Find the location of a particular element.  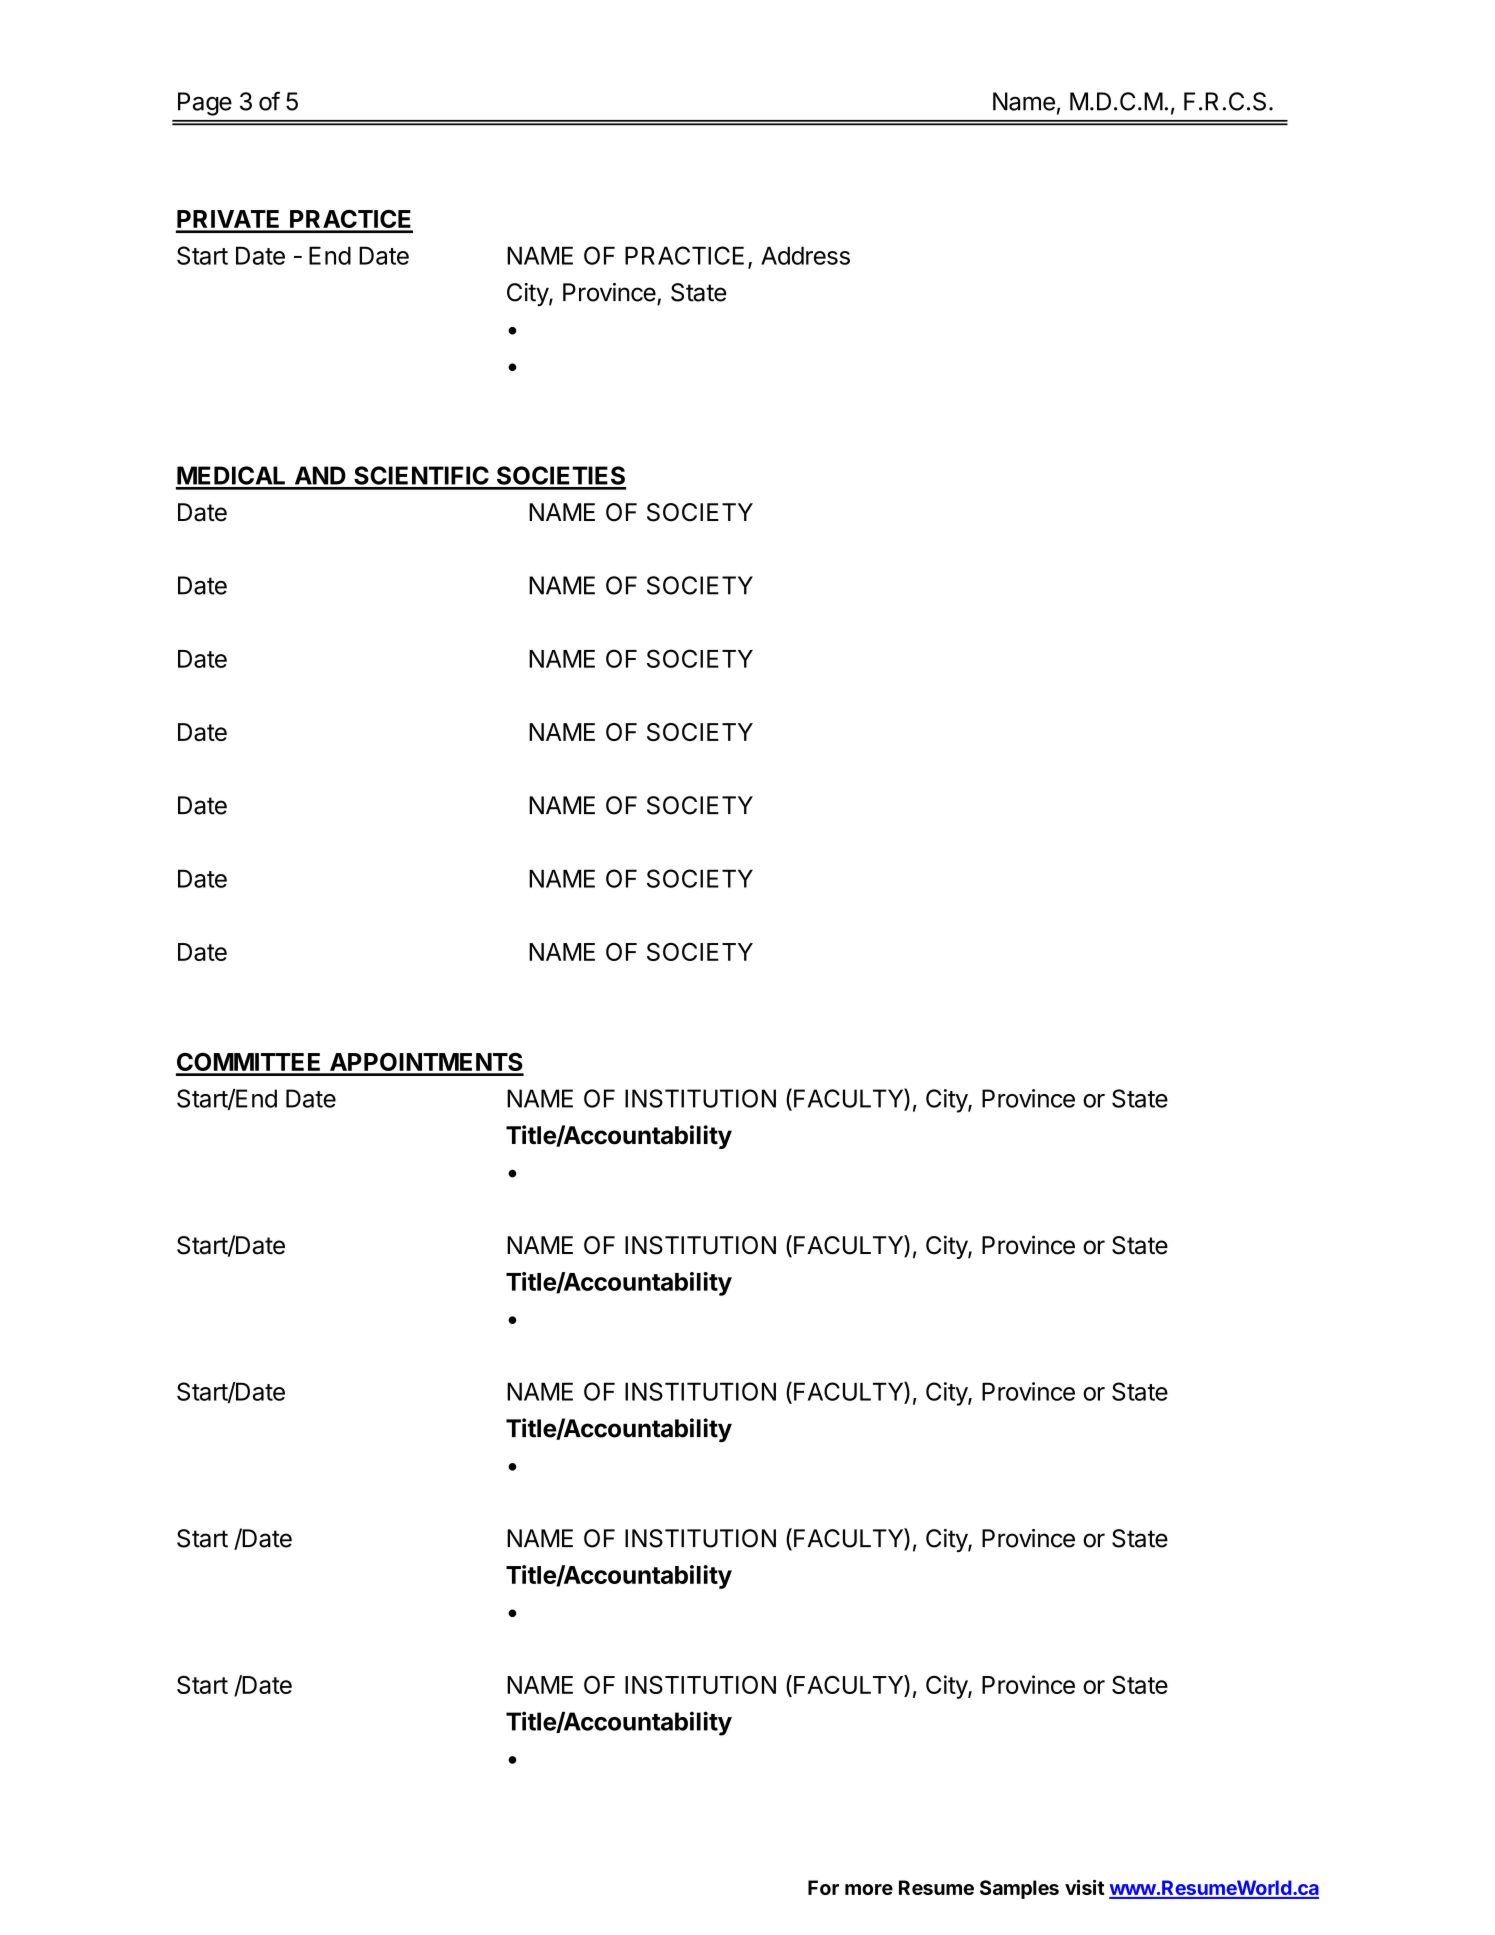

Samples is located at coordinates (1019, 1889).
